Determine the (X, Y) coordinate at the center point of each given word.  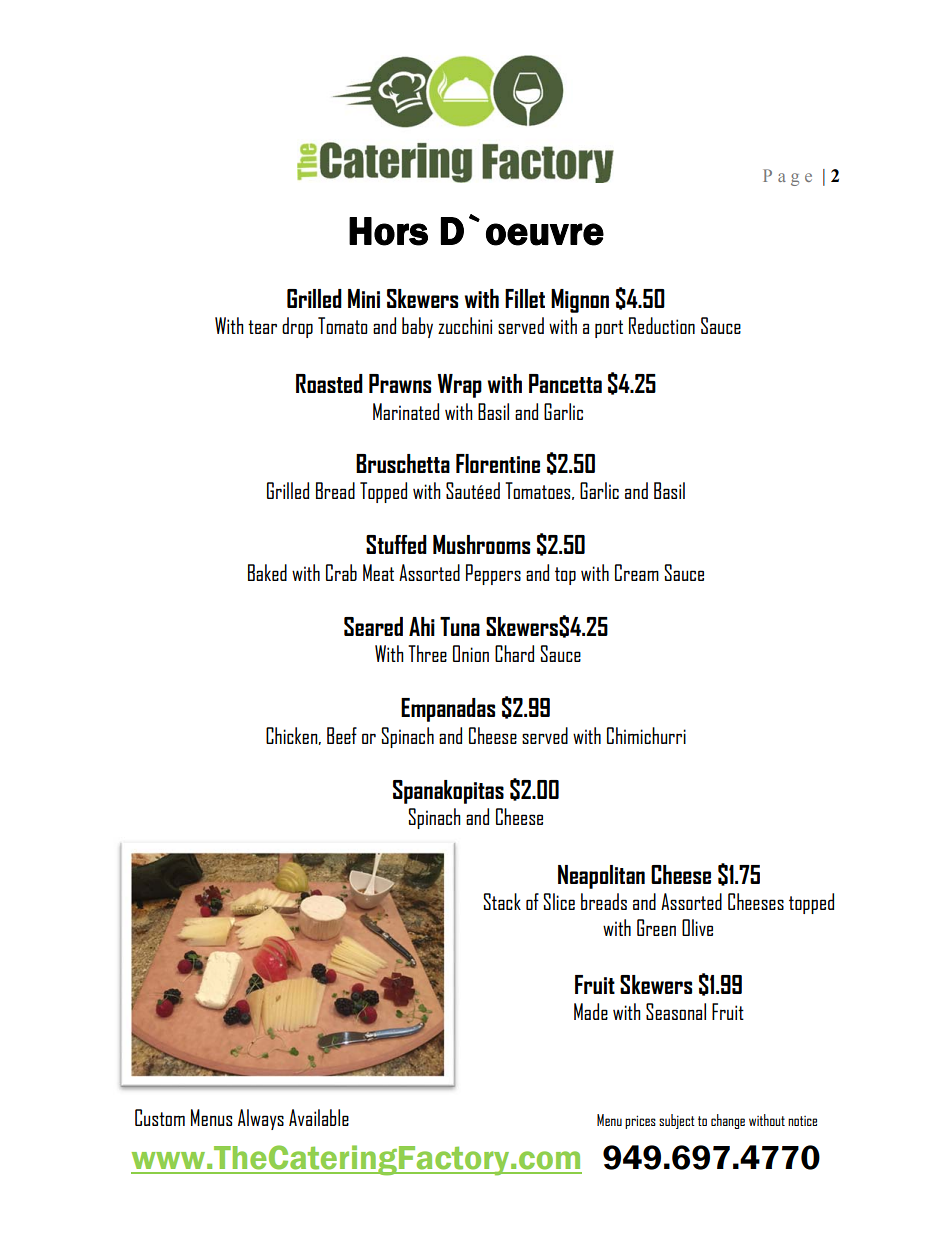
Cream (637, 572)
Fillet (525, 298)
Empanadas (448, 710)
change (728, 1121)
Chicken (293, 736)
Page (787, 177)
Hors (388, 231)
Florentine (498, 463)
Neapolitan (601, 877)
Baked (267, 572)
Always (261, 1119)
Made (591, 1011)
